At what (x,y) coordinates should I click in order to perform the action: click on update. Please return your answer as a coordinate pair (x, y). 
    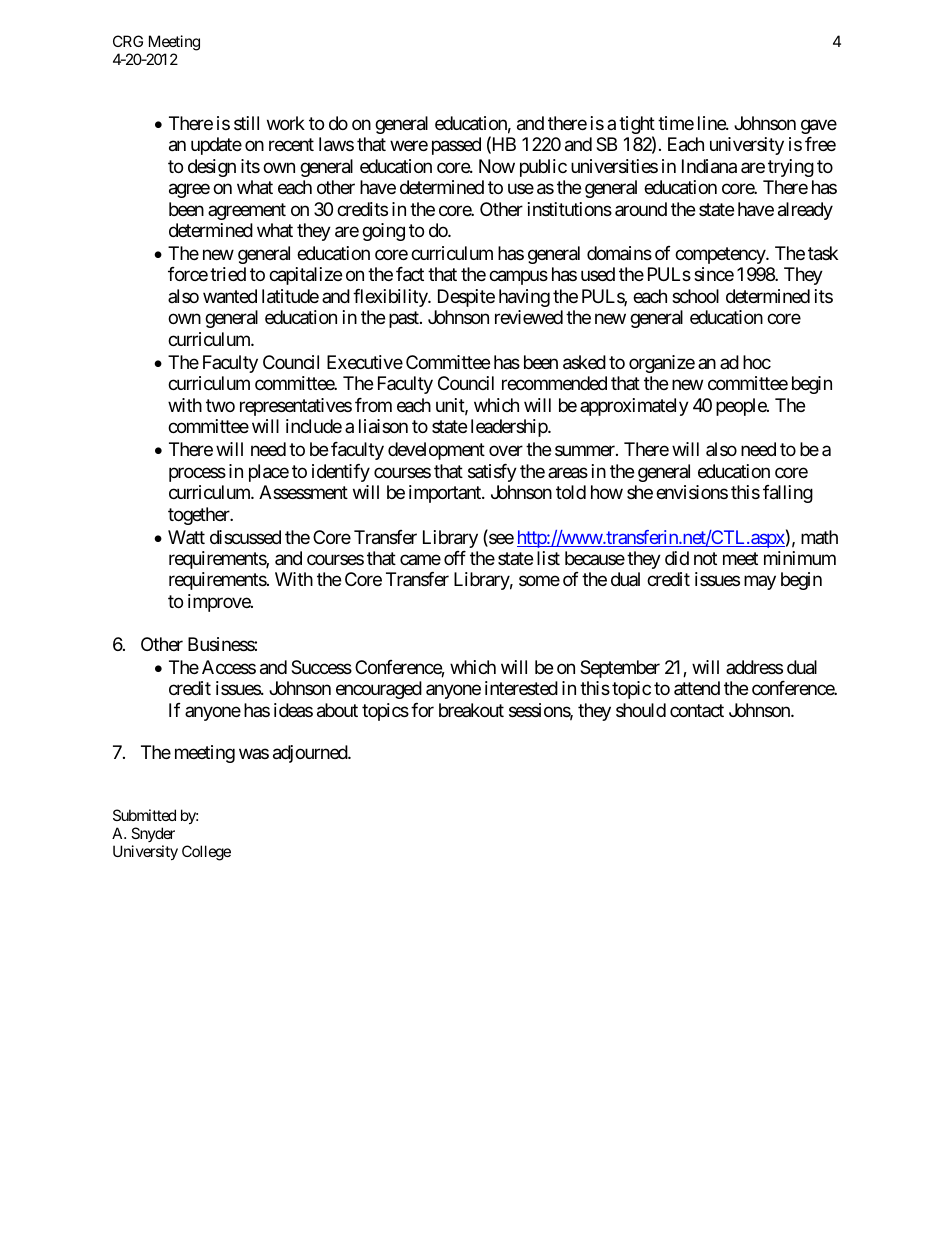
    Looking at the image, I should click on (216, 146).
